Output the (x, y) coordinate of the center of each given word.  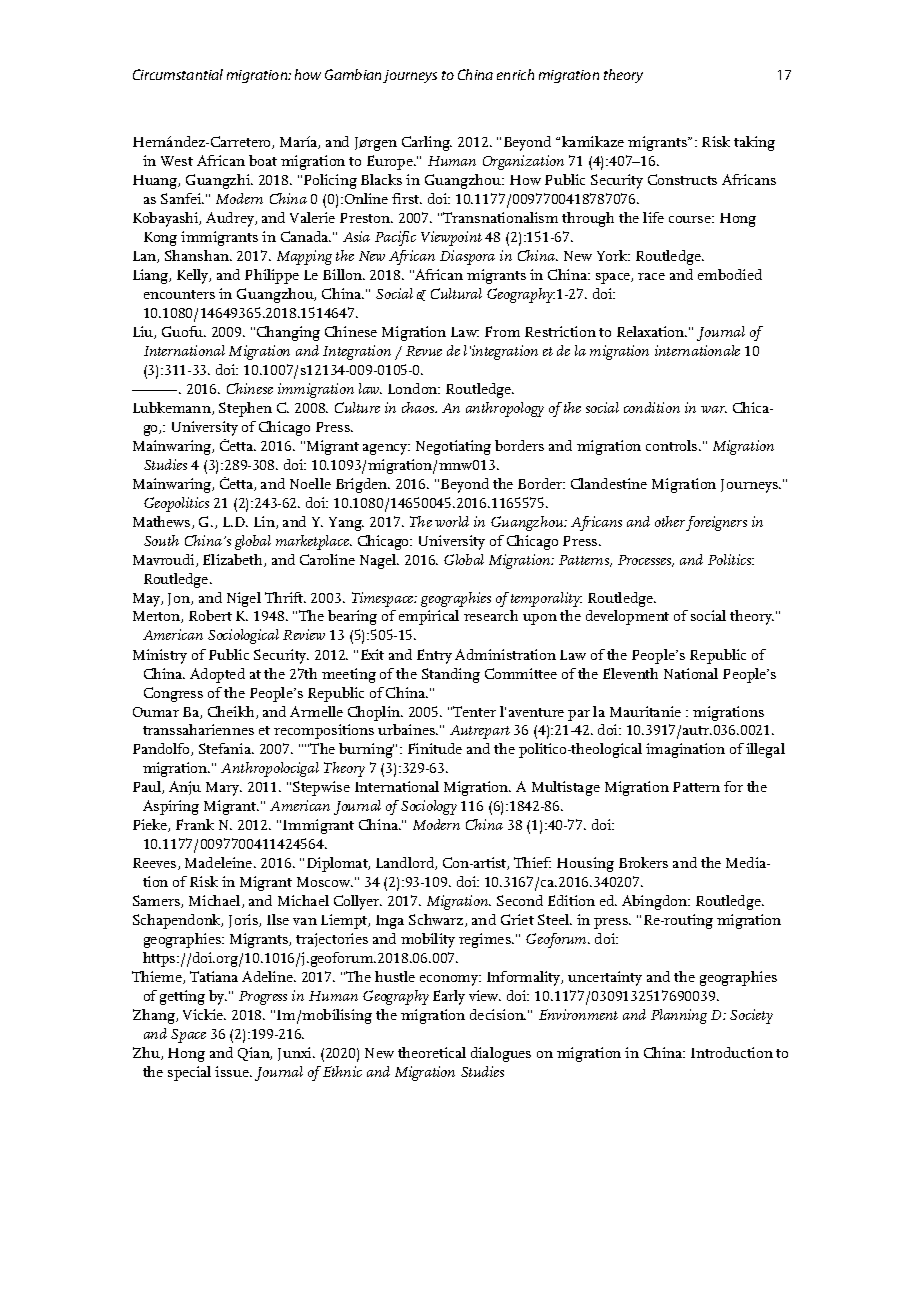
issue (233, 1071)
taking (754, 143)
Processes (646, 561)
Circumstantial (178, 74)
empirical (429, 617)
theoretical (432, 1052)
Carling (427, 143)
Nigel (244, 599)
